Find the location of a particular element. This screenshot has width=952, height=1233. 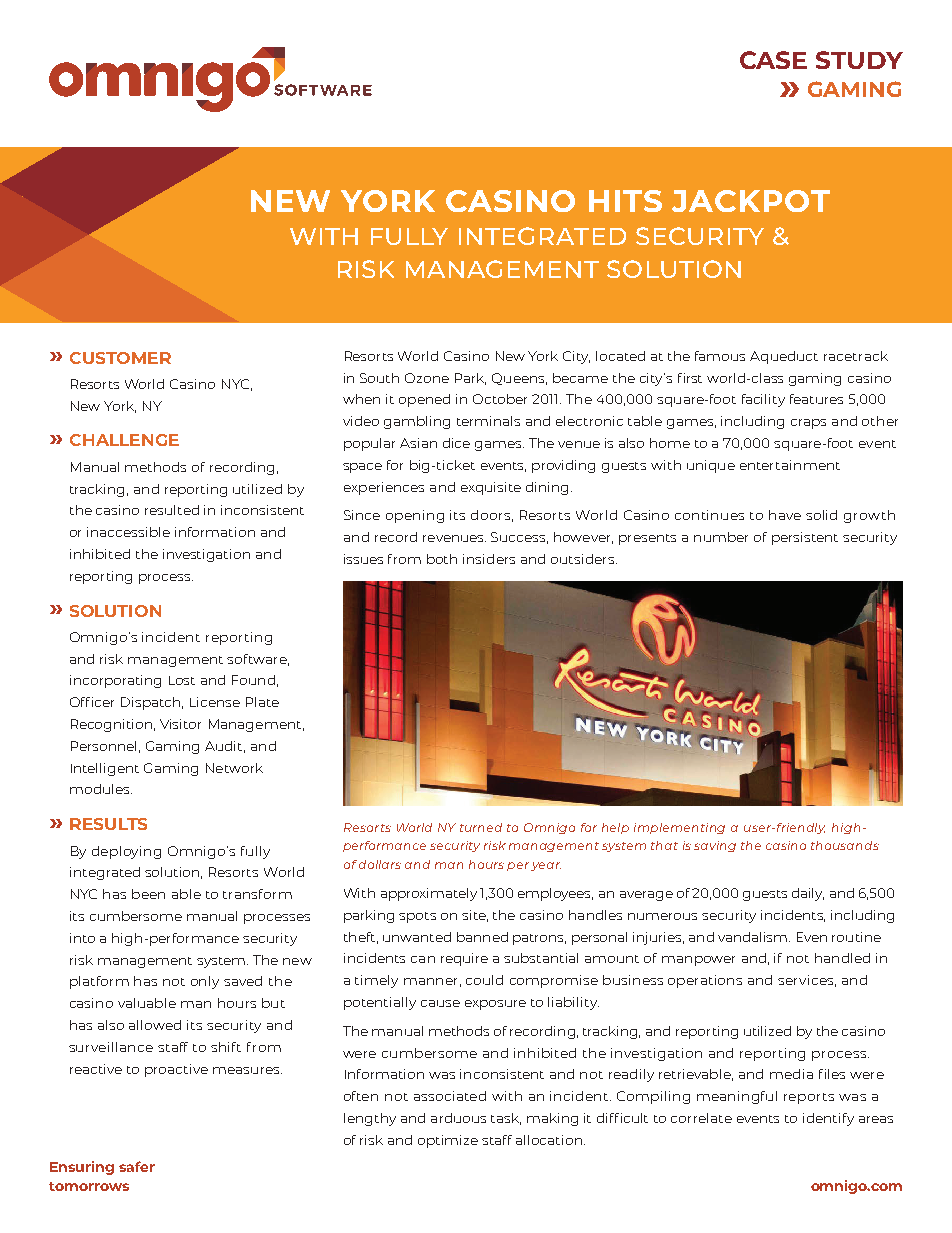

persistent is located at coordinates (805, 538).
